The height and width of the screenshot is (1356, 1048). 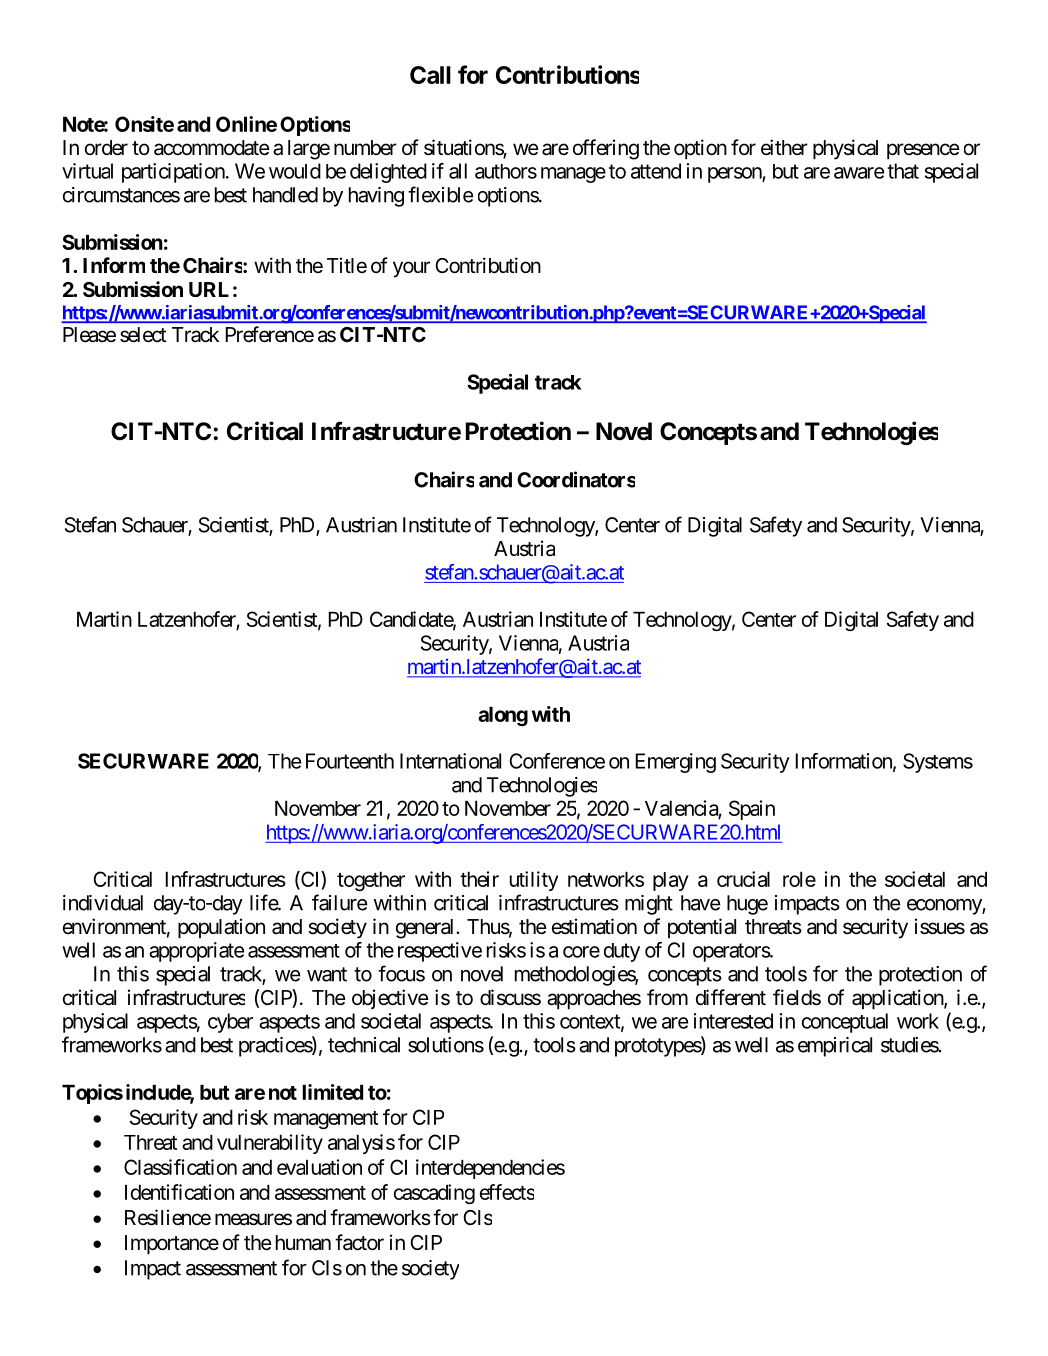 What do you see at coordinates (479, 879) in the screenshot?
I see `their` at bounding box center [479, 879].
